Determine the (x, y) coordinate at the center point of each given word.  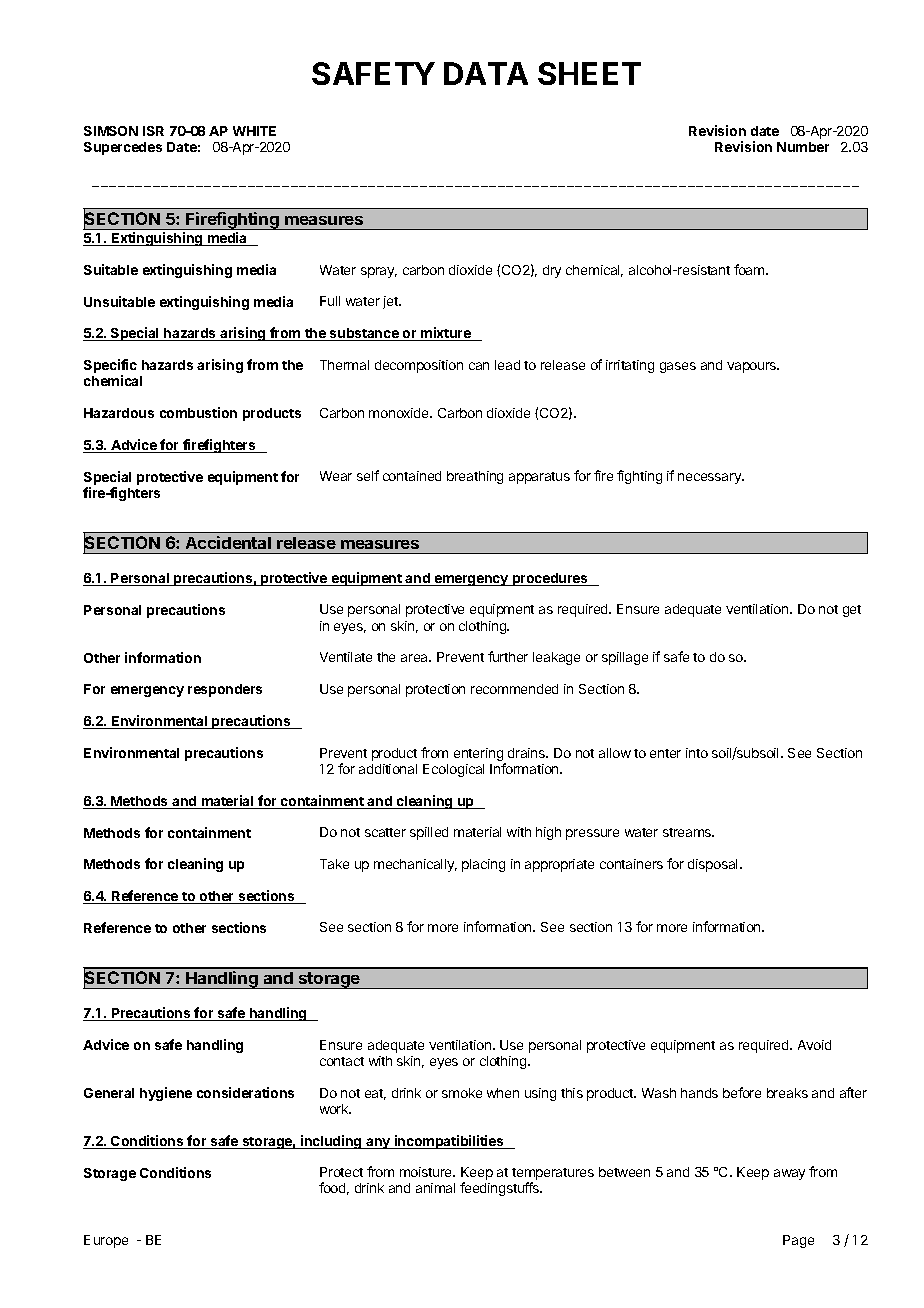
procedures (550, 579)
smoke (462, 1093)
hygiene (166, 1094)
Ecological (453, 770)
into (697, 753)
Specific (110, 367)
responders (225, 690)
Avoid (814, 1045)
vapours (753, 367)
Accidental (228, 542)
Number (803, 147)
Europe (106, 1241)
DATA (486, 73)
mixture (446, 334)
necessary (711, 478)
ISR (153, 131)
